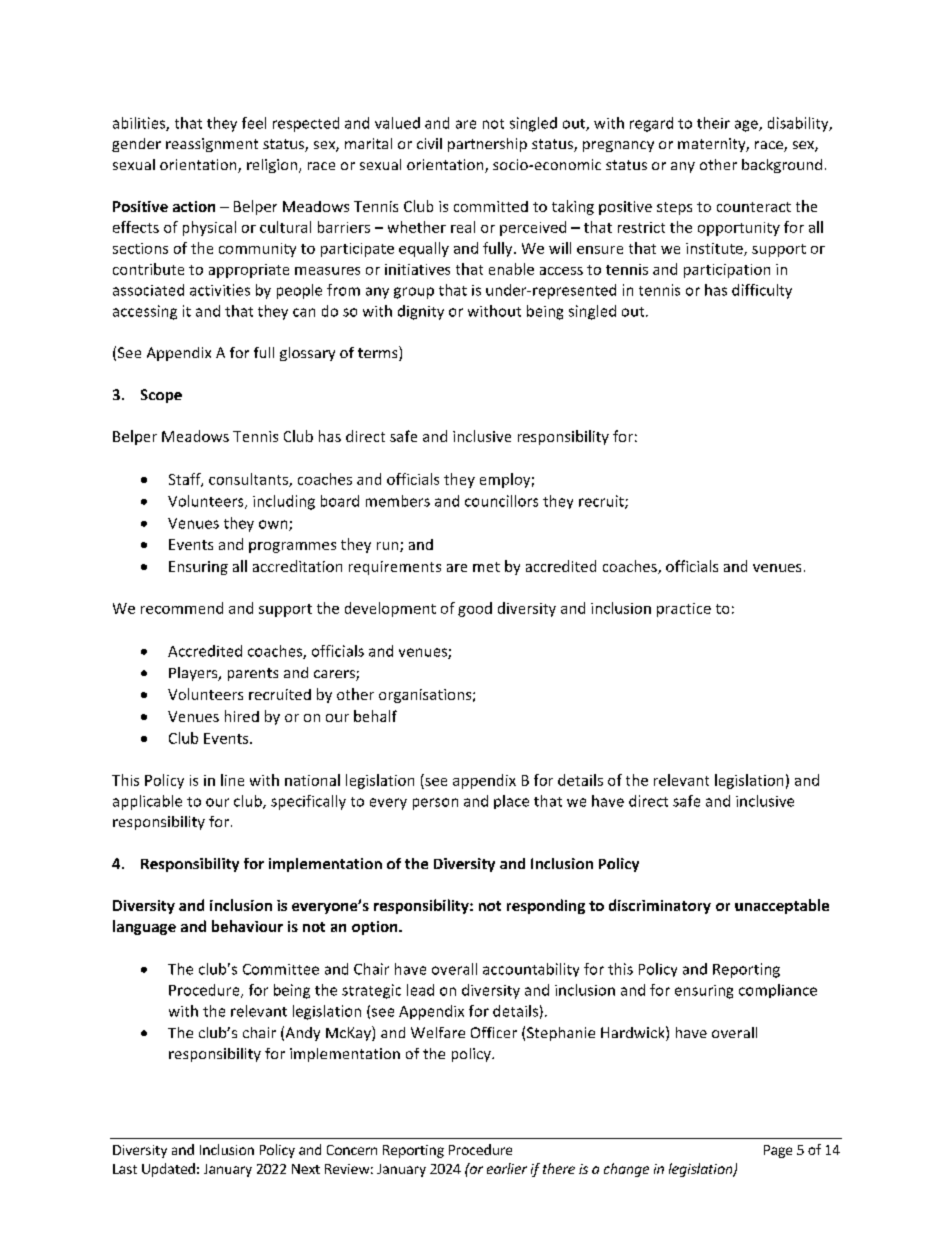 This screenshot has height=1233, width=952. What do you see at coordinates (713, 123) in the screenshot?
I see `their` at bounding box center [713, 123].
